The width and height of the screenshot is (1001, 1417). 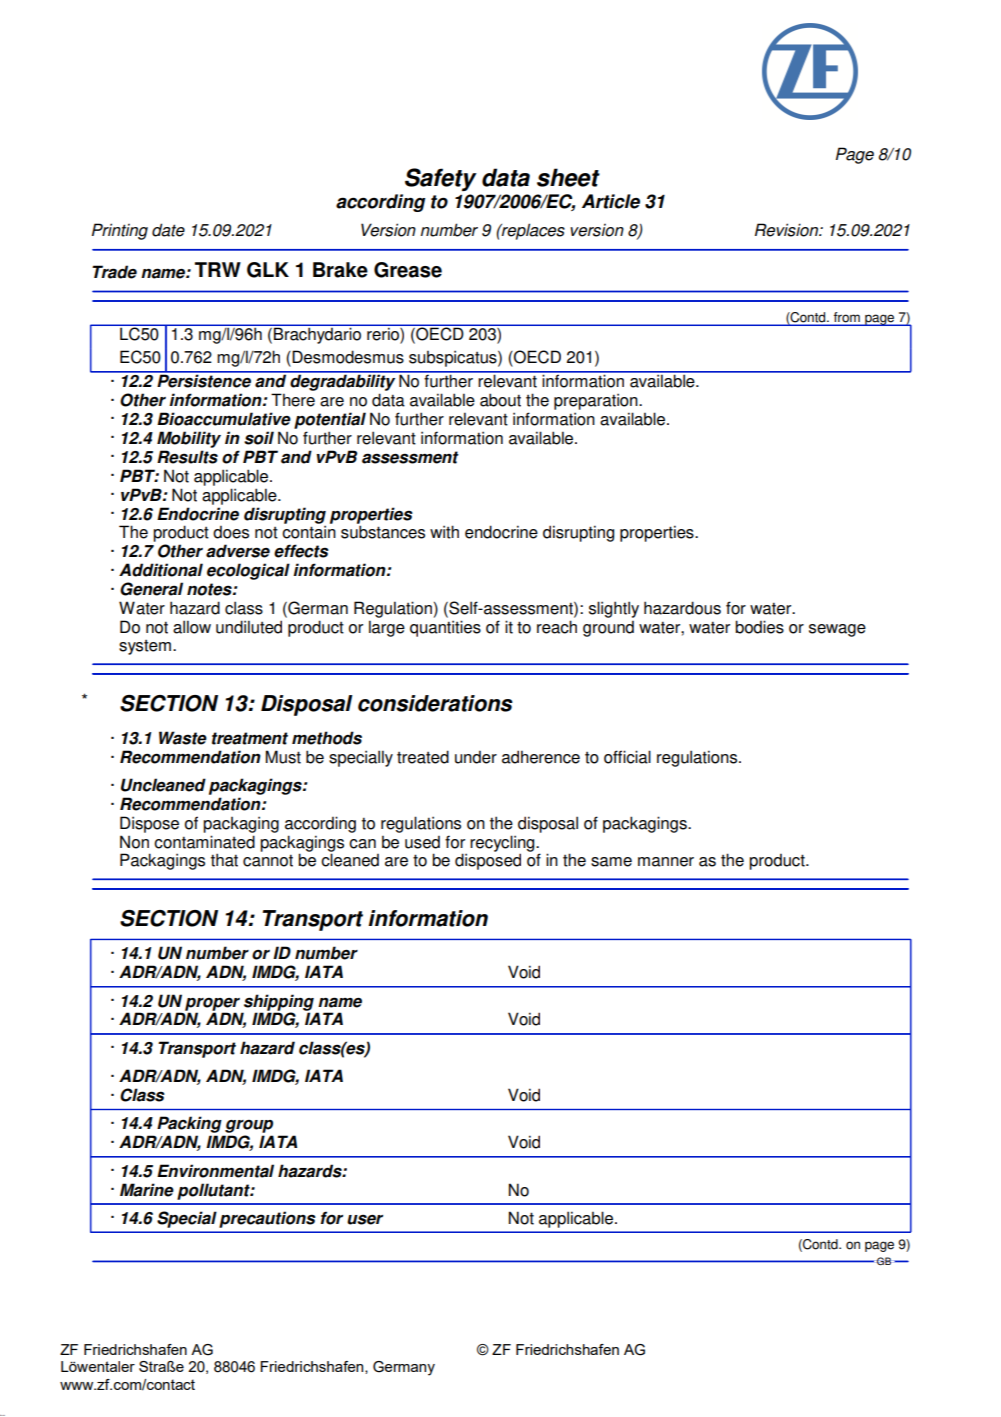 What do you see at coordinates (500, 400) in the screenshot?
I see `about` at bounding box center [500, 400].
